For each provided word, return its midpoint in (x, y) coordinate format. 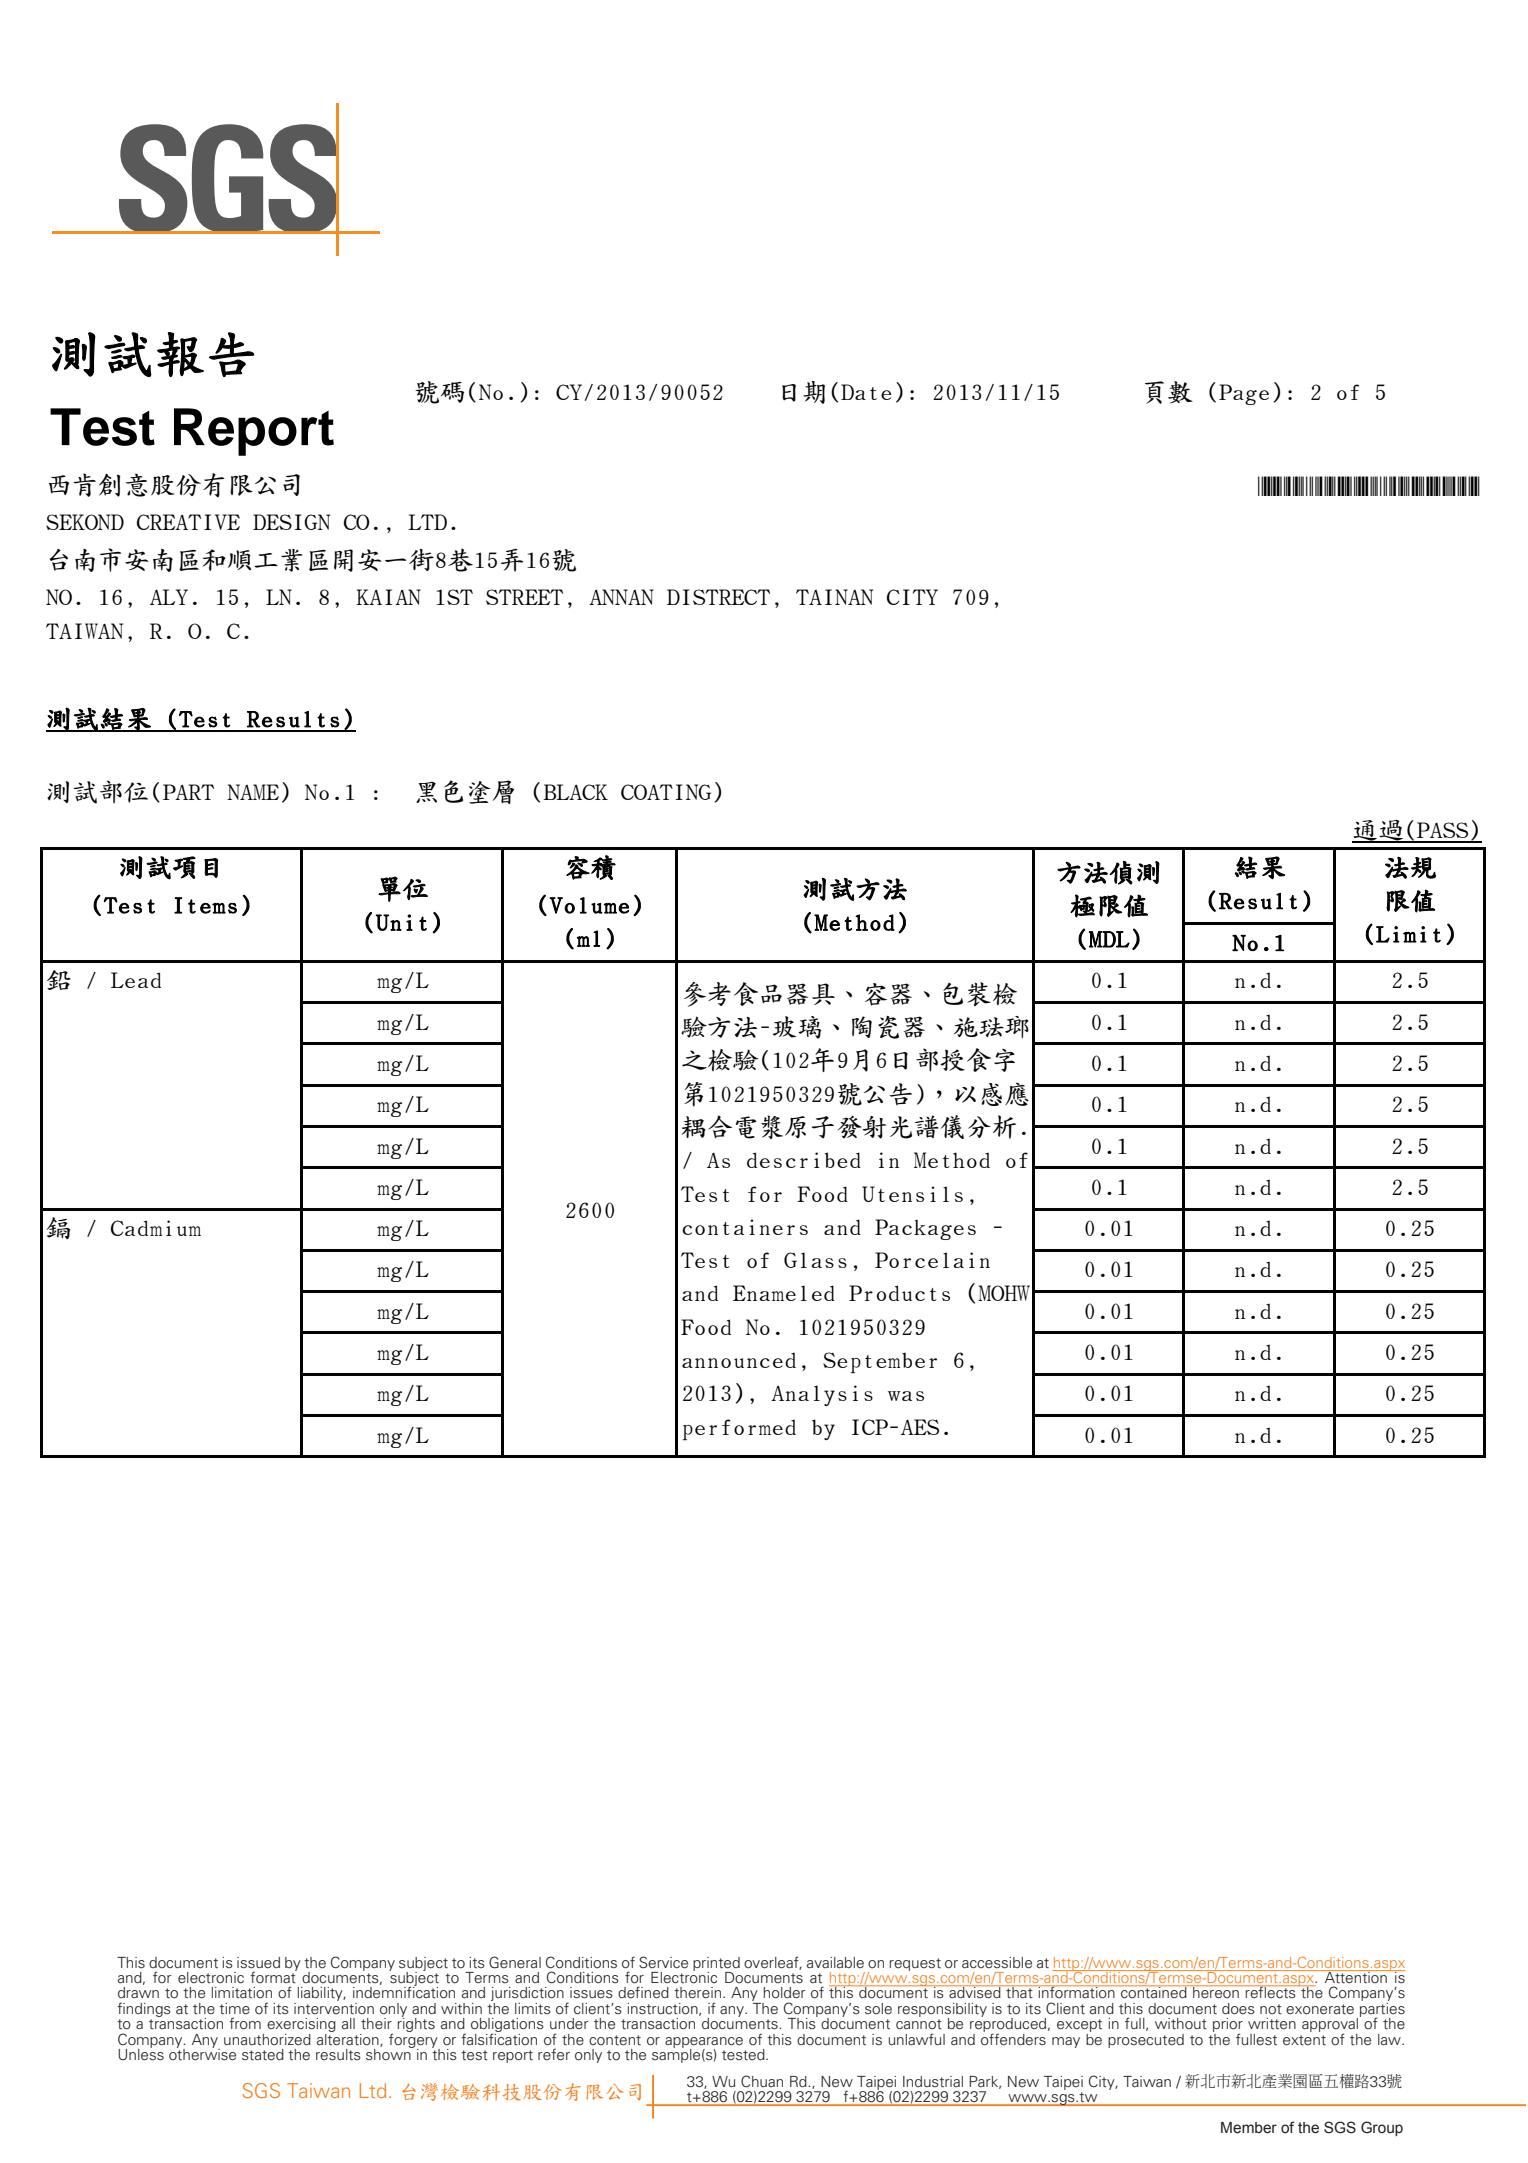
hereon (1216, 1992)
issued (258, 1963)
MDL (1109, 939)
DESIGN (291, 522)
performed (739, 1429)
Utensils (912, 1194)
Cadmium (156, 1228)
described (804, 1160)
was (906, 1396)
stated (263, 2055)
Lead (136, 980)
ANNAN (621, 597)
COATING (666, 792)
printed (716, 1965)
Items (205, 905)
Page (1244, 394)
